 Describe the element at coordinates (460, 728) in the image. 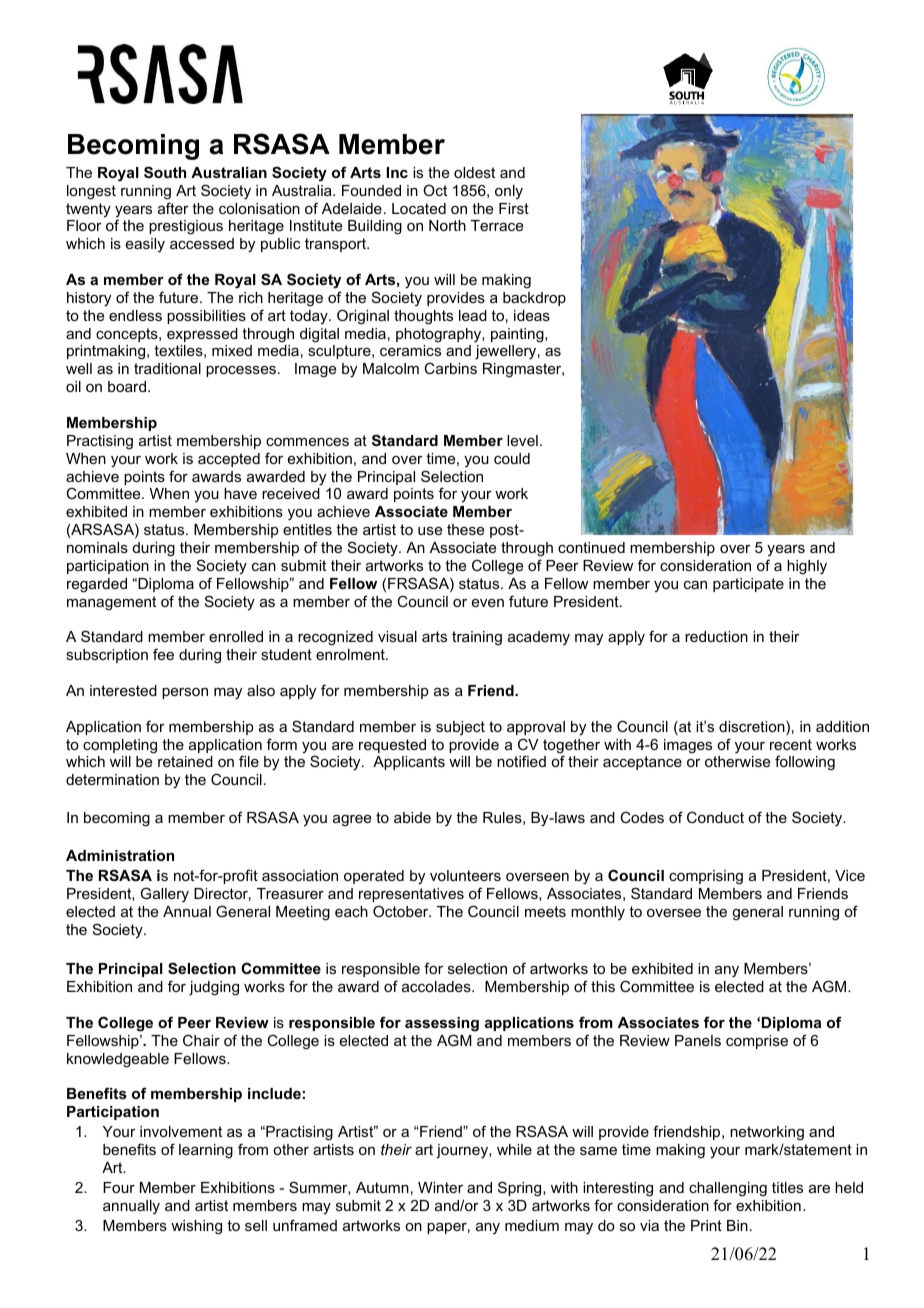

I see `subject` at that location.
